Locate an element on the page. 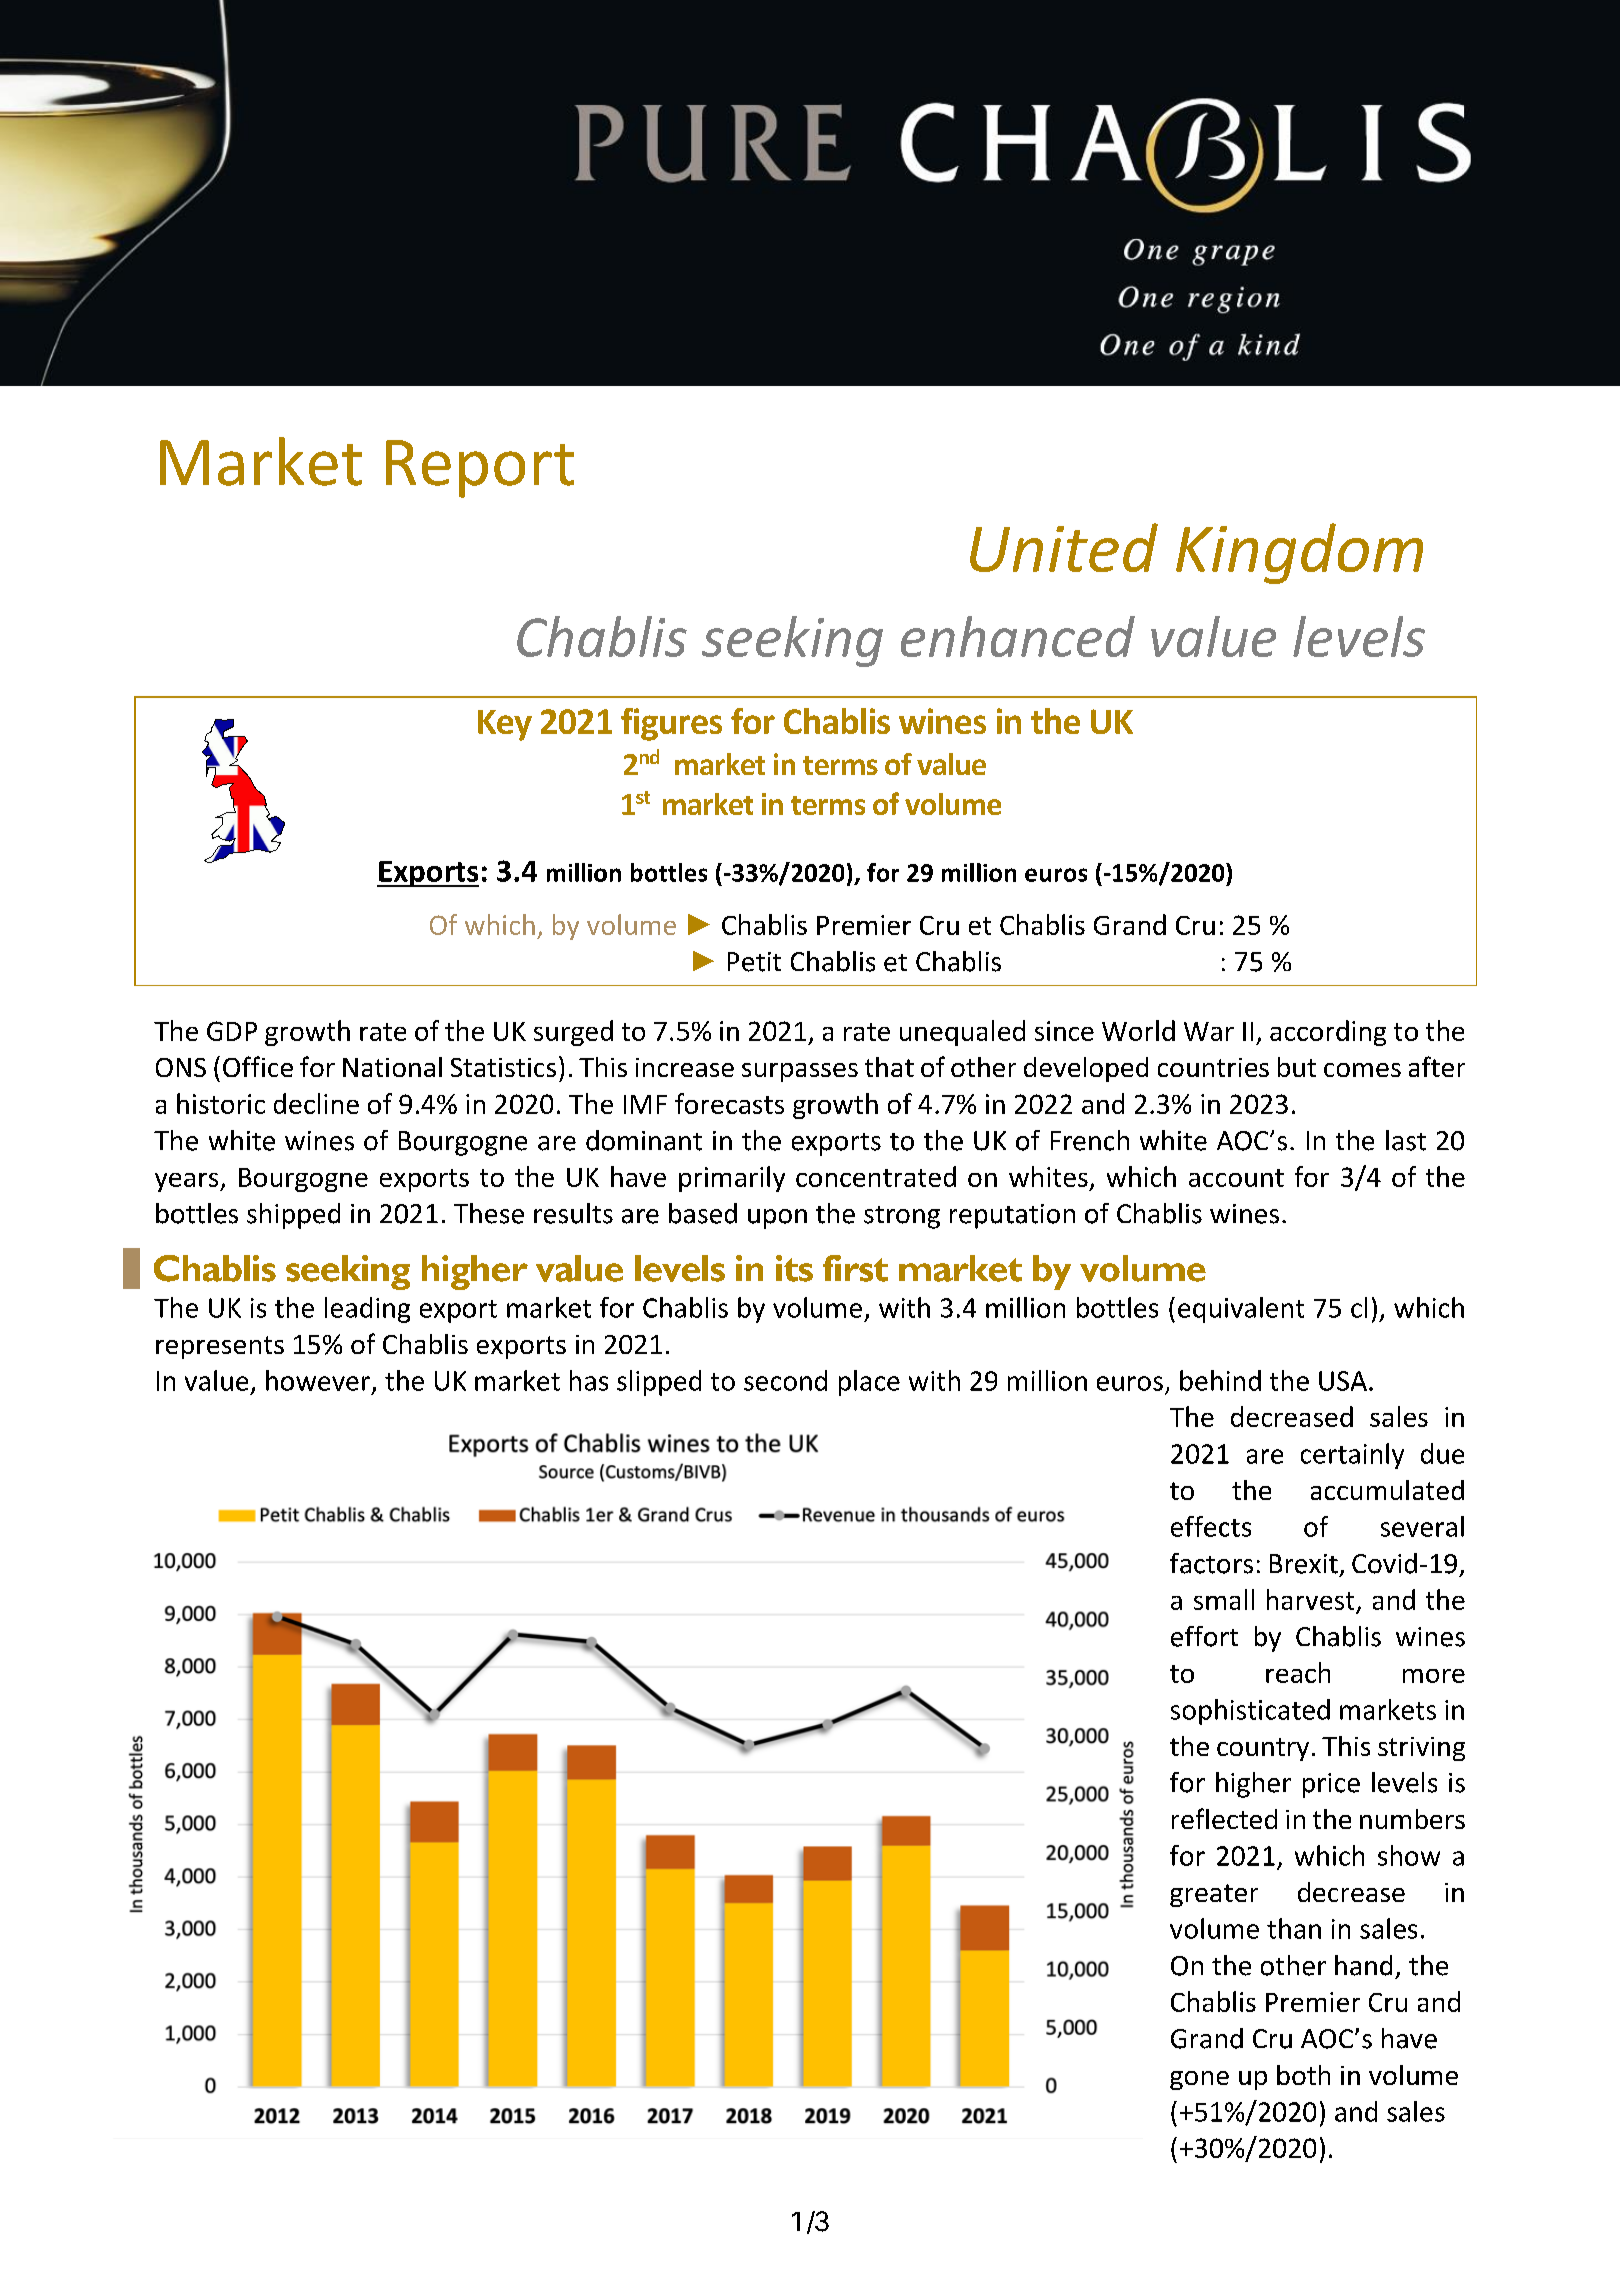  both is located at coordinates (1303, 2075).
